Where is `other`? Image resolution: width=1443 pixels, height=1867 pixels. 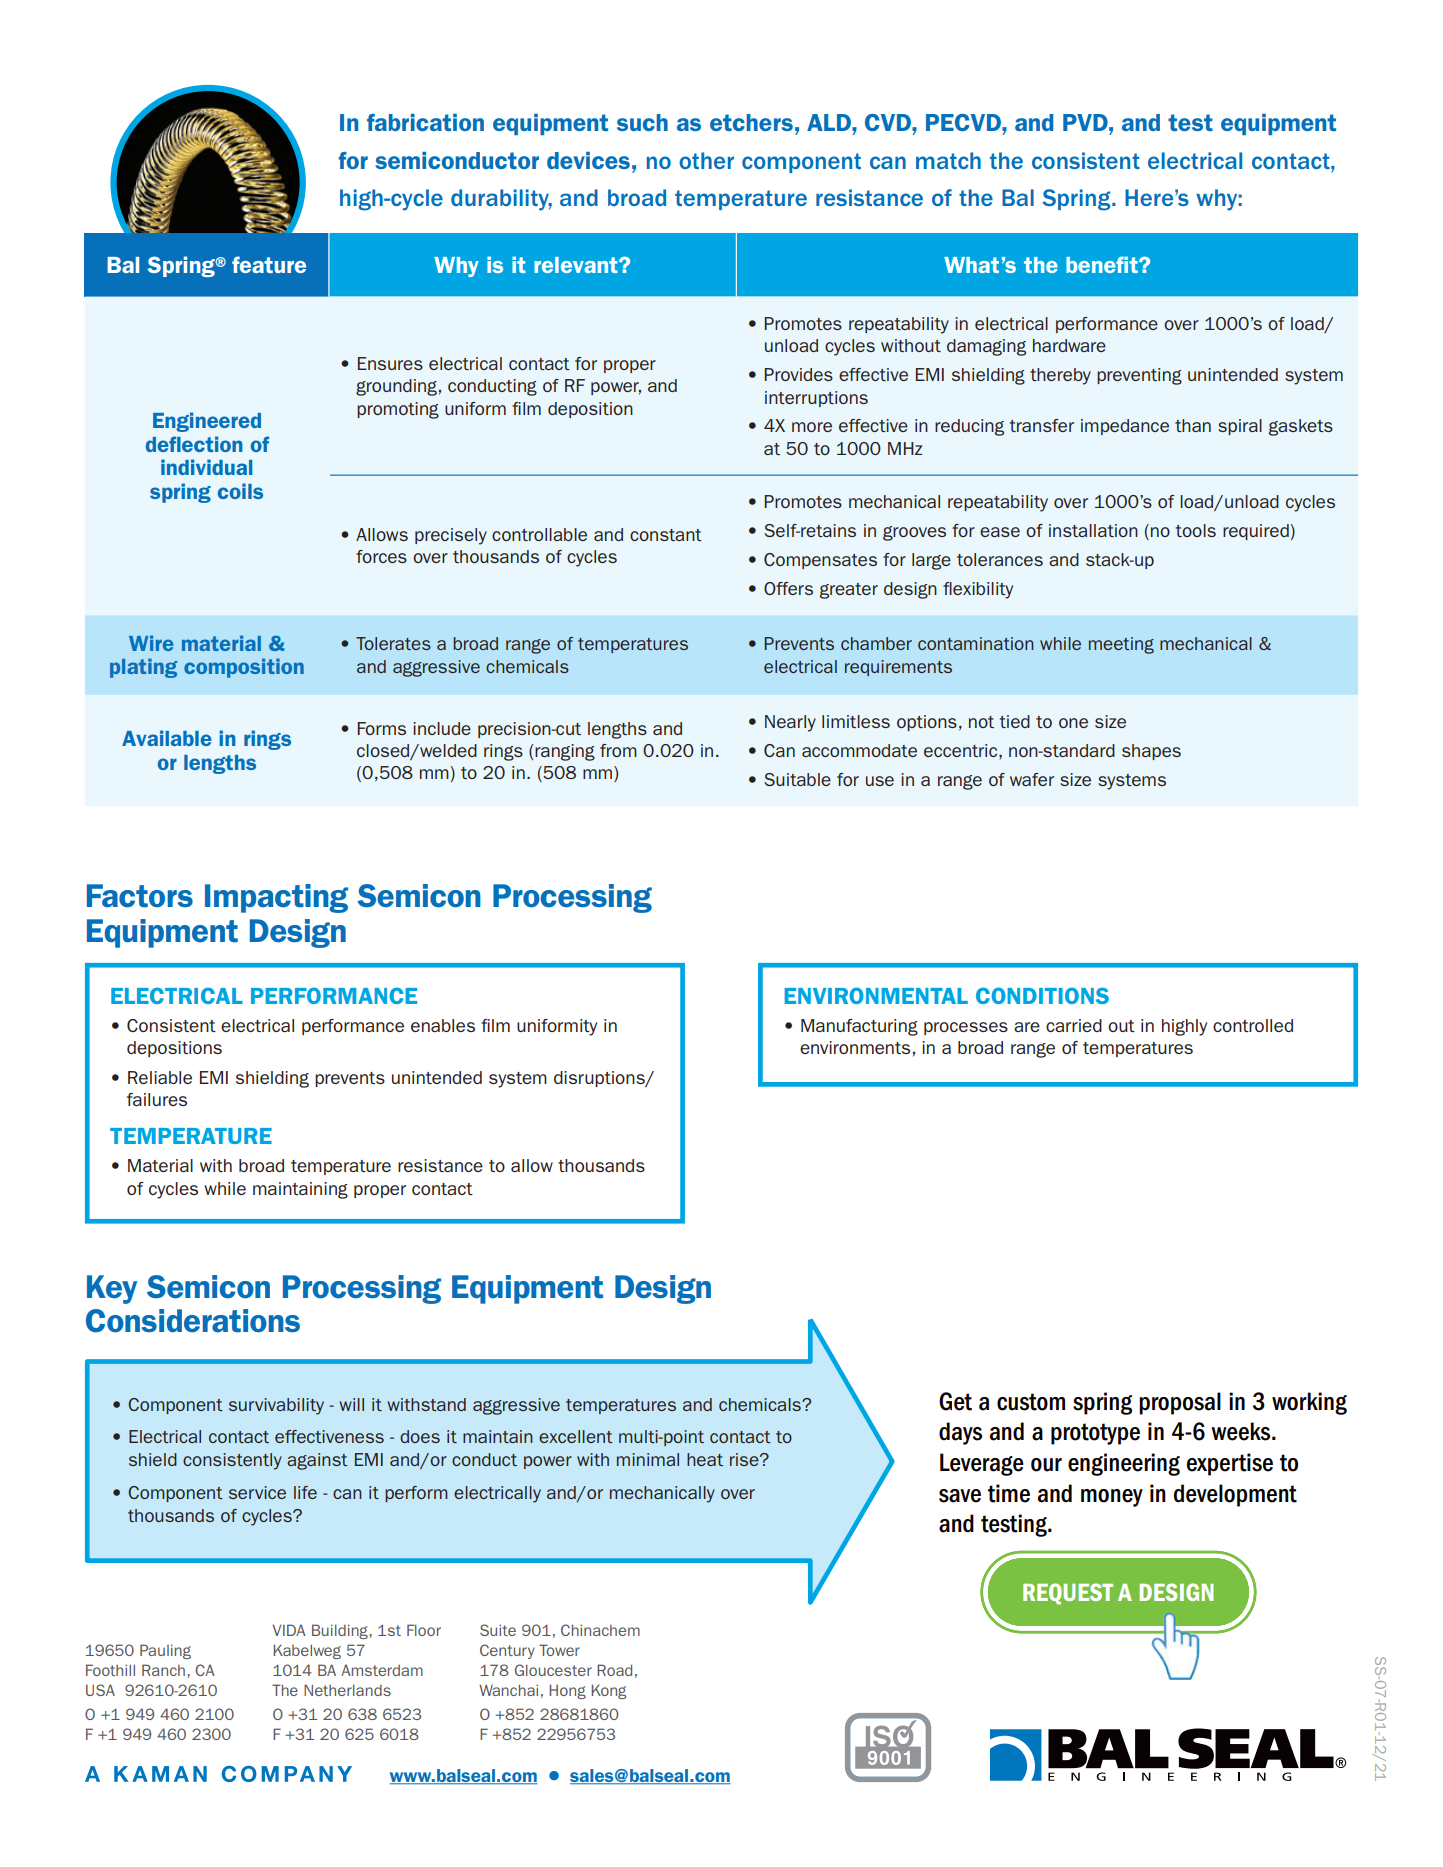
other is located at coordinates (706, 160).
